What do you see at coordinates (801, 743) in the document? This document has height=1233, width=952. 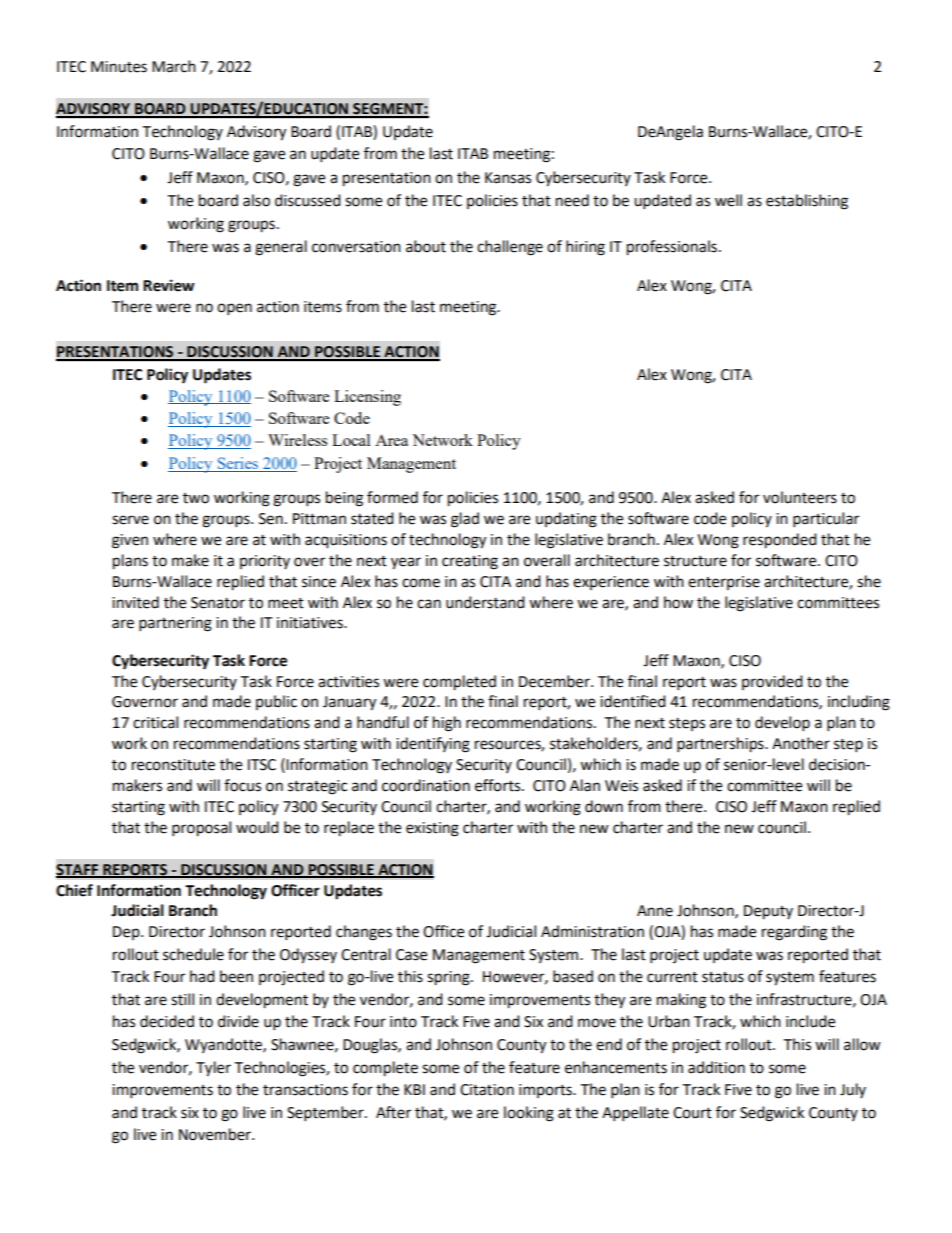 I see `Another` at bounding box center [801, 743].
